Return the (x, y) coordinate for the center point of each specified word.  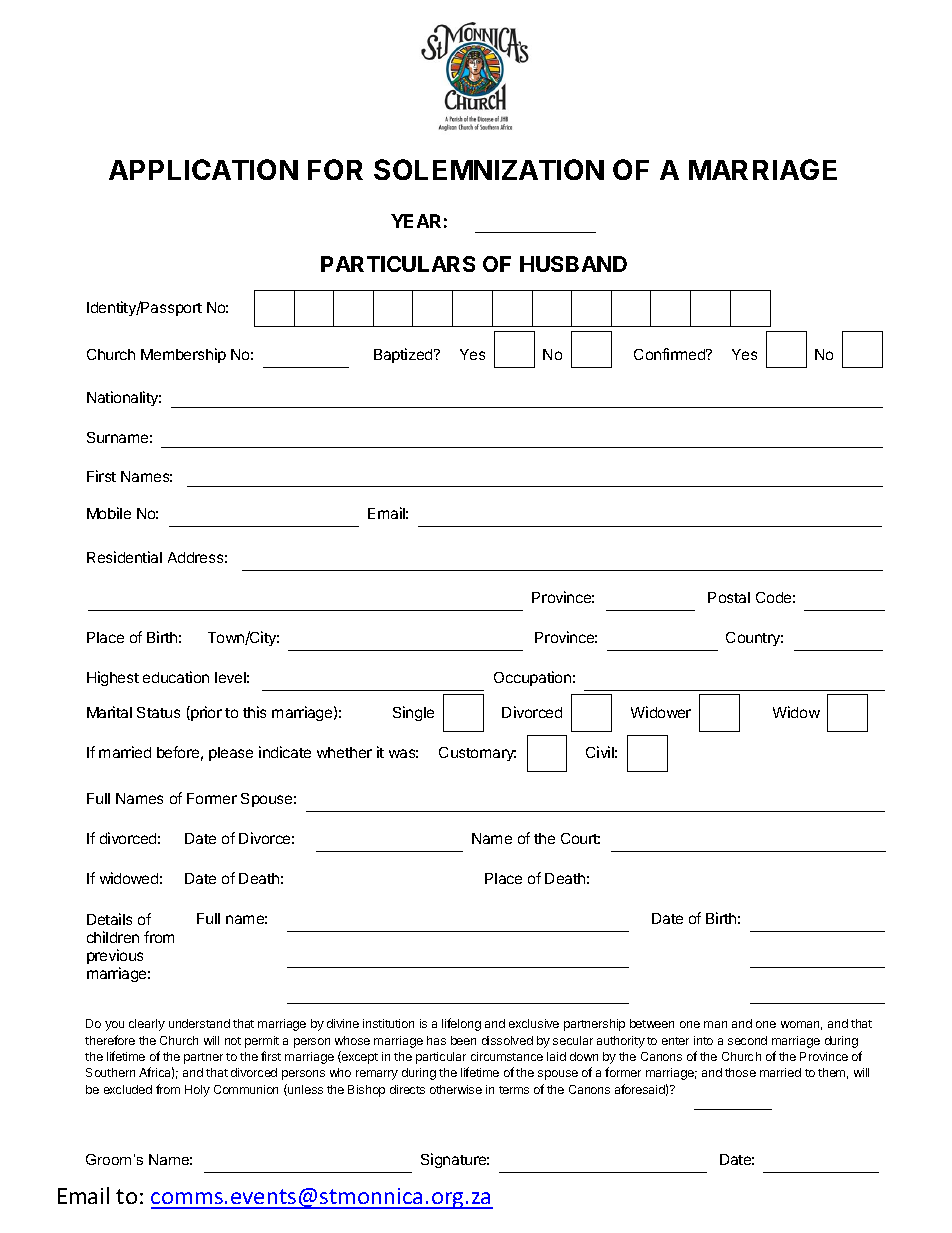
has (436, 1040)
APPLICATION (203, 169)
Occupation (532, 678)
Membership (183, 355)
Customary (477, 754)
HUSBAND (573, 264)
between (652, 1023)
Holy (197, 1091)
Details (109, 919)
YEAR (416, 221)
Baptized (404, 355)
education (176, 677)
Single (413, 713)
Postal (729, 597)
